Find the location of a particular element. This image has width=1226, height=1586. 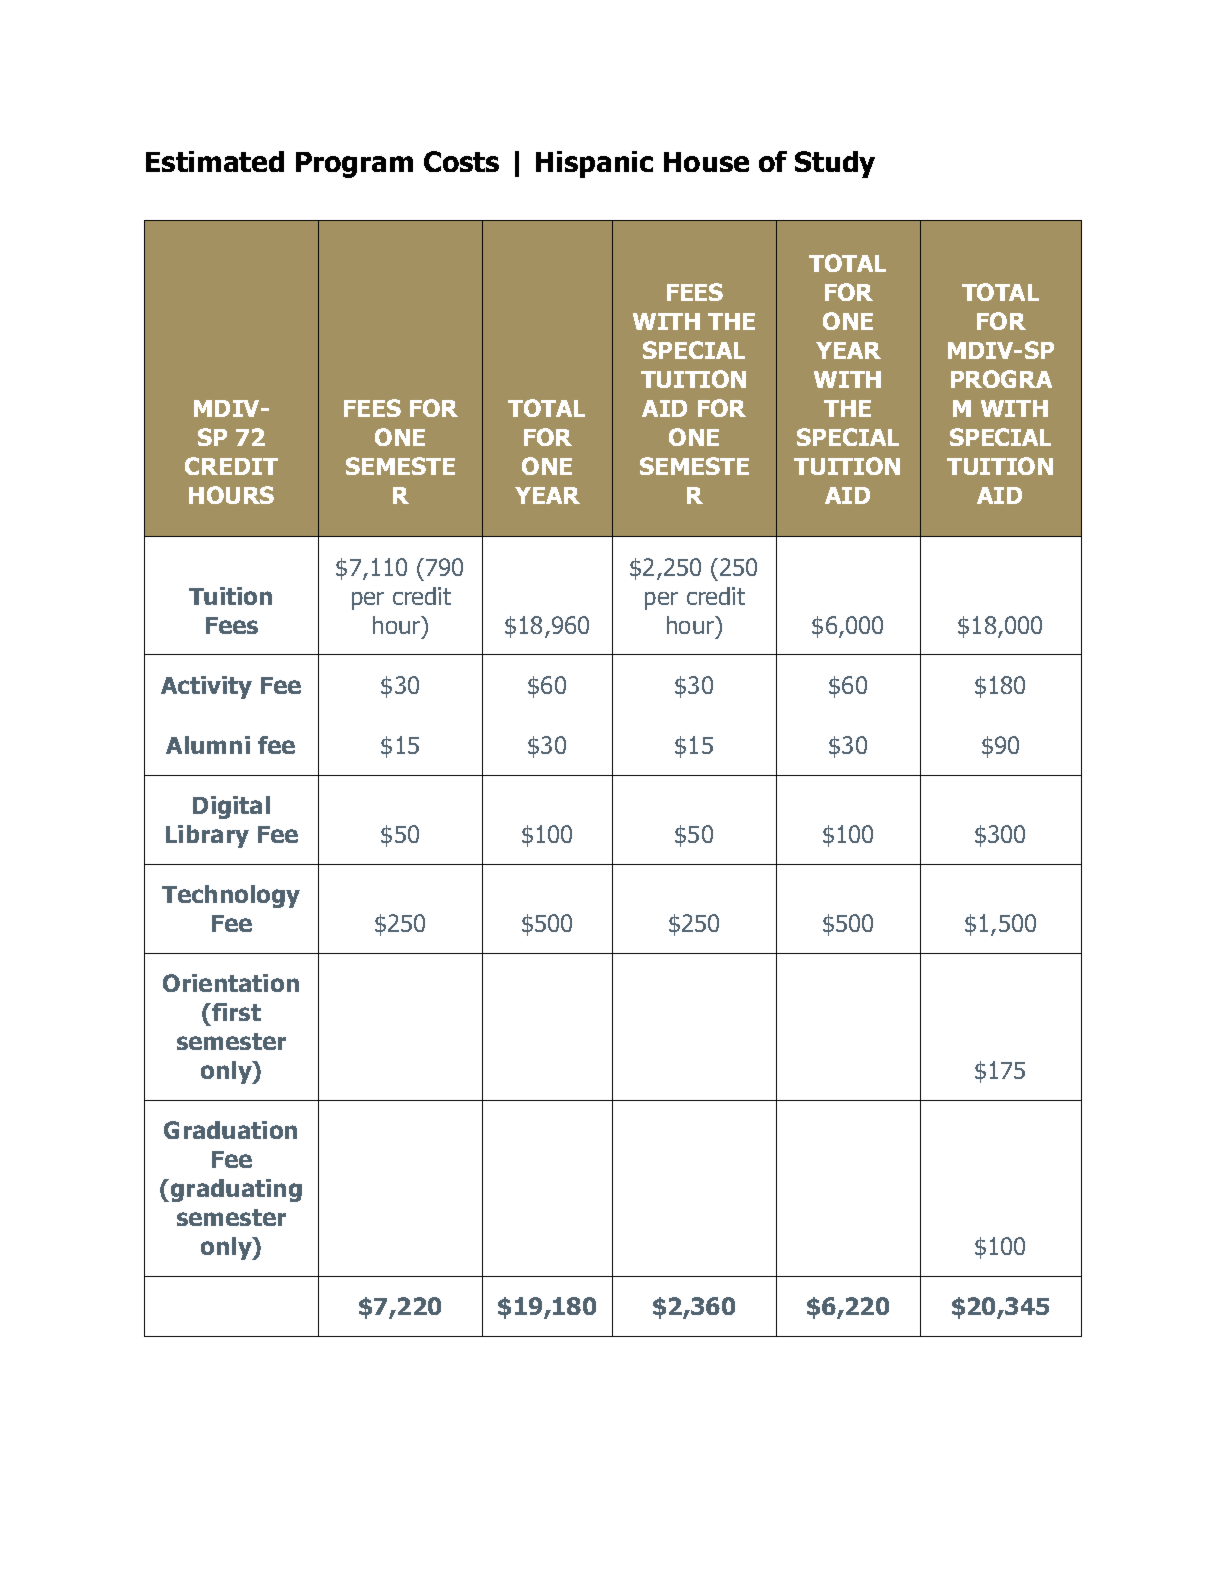

Library is located at coordinates (207, 836).
